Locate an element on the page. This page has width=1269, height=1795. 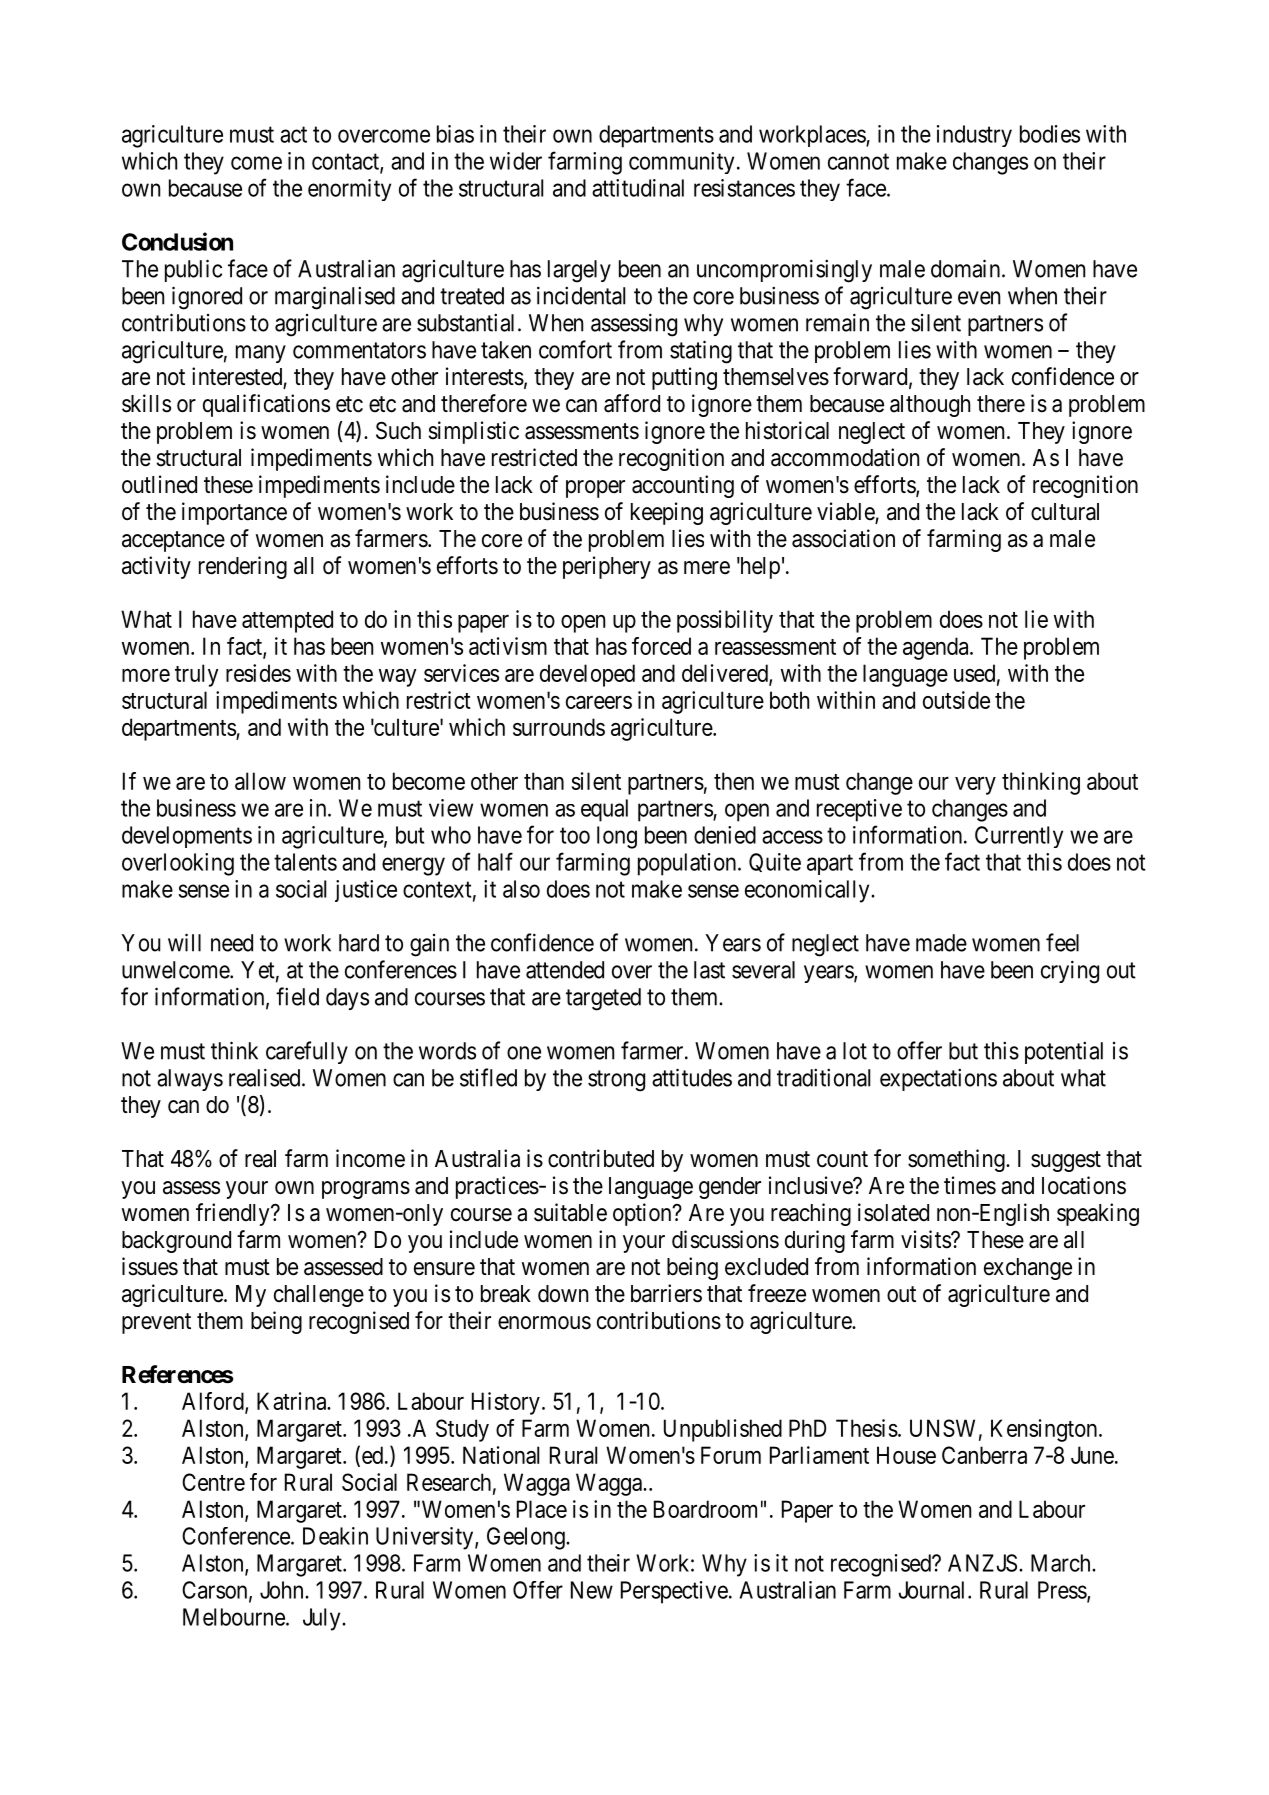
Currently is located at coordinates (1019, 837).
